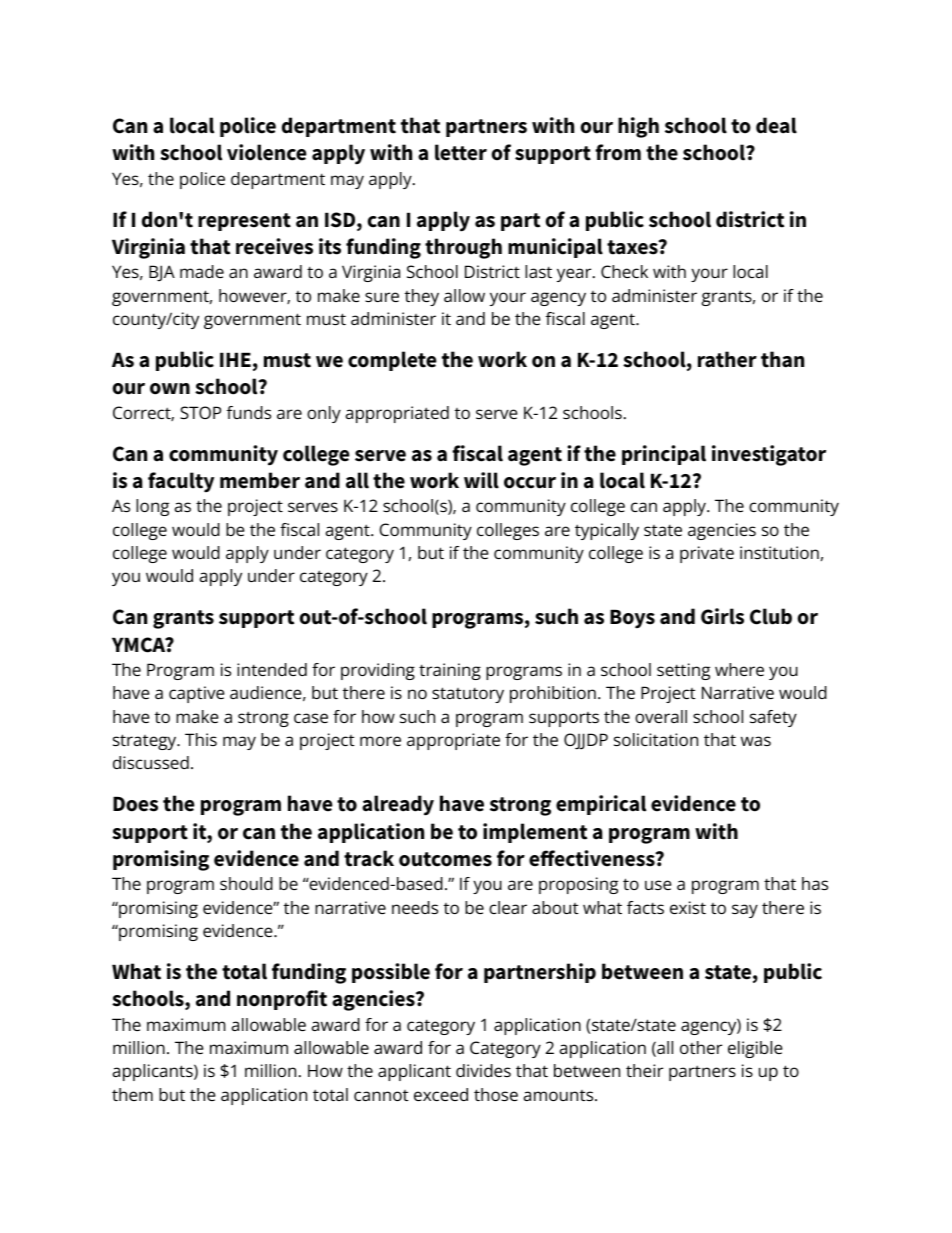 This screenshot has width=952, height=1233. Describe the element at coordinates (246, 883) in the screenshot. I see `should` at that location.
